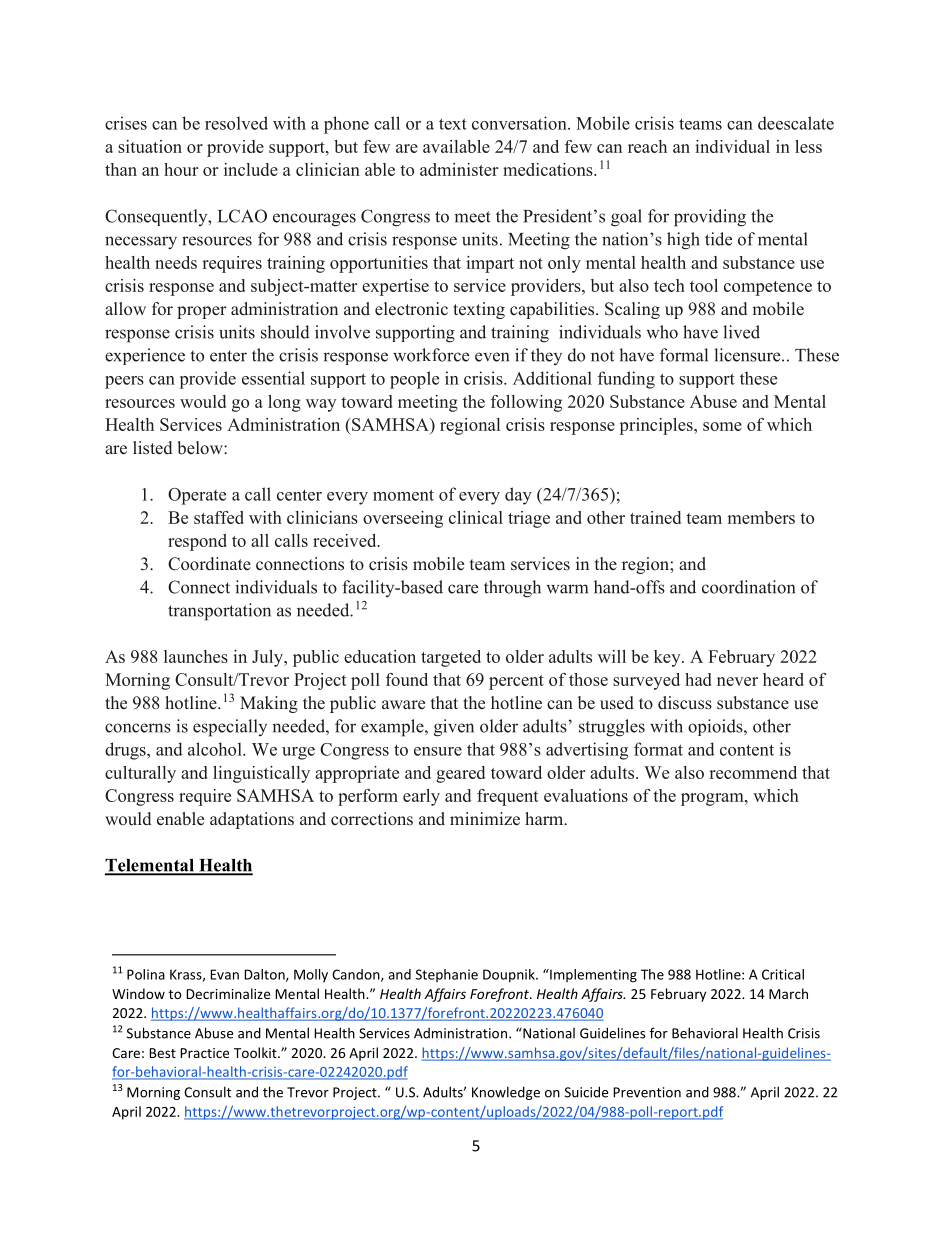  I want to click on administer, so click(459, 169).
